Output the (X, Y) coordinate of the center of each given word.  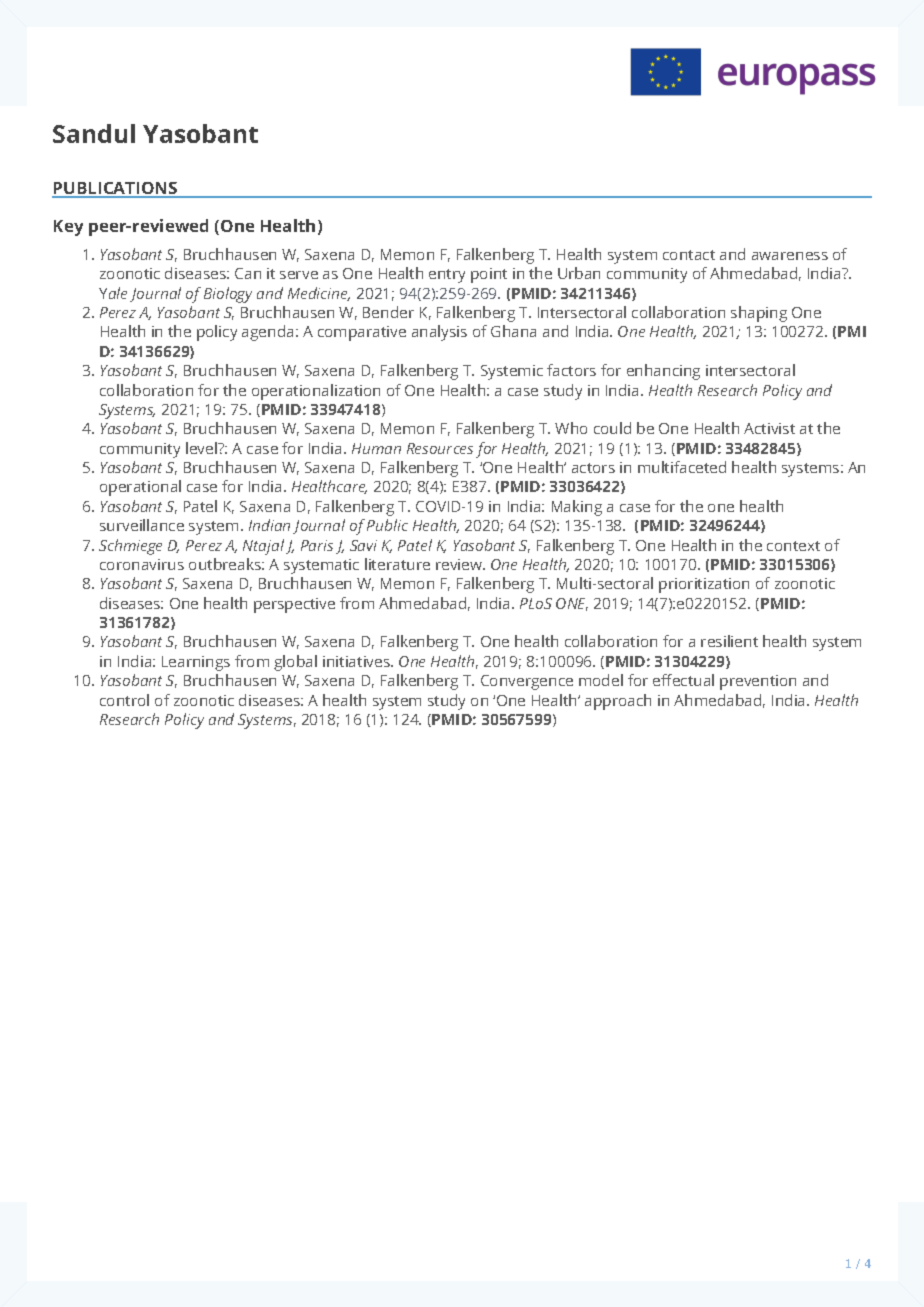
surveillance (142, 525)
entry (447, 276)
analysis (439, 333)
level (202, 448)
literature (397, 564)
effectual (683, 680)
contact (689, 255)
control (124, 700)
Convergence (527, 682)
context (793, 546)
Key (68, 228)
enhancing (663, 372)
